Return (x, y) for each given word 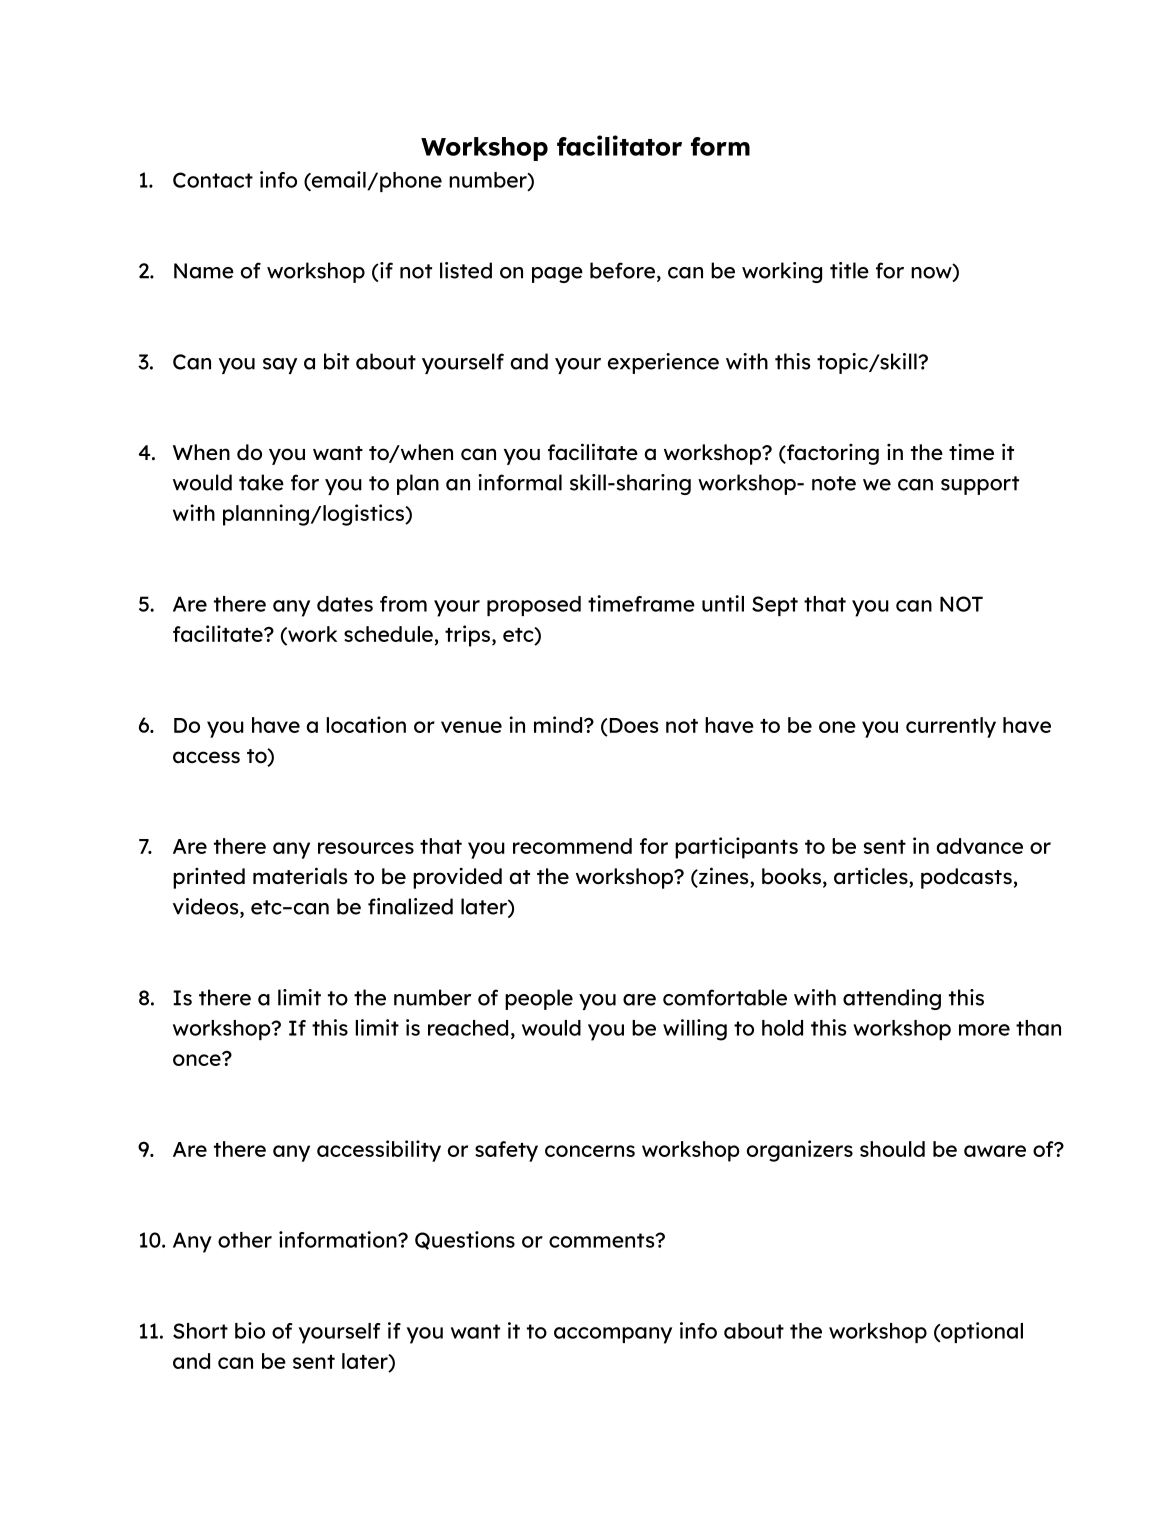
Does (632, 725)
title (849, 270)
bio (250, 1330)
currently (951, 727)
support (980, 485)
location (366, 724)
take (261, 482)
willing (695, 1030)
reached (468, 1028)
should (892, 1149)
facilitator (619, 145)
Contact (213, 180)
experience (663, 363)
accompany (613, 1335)
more (984, 1030)
